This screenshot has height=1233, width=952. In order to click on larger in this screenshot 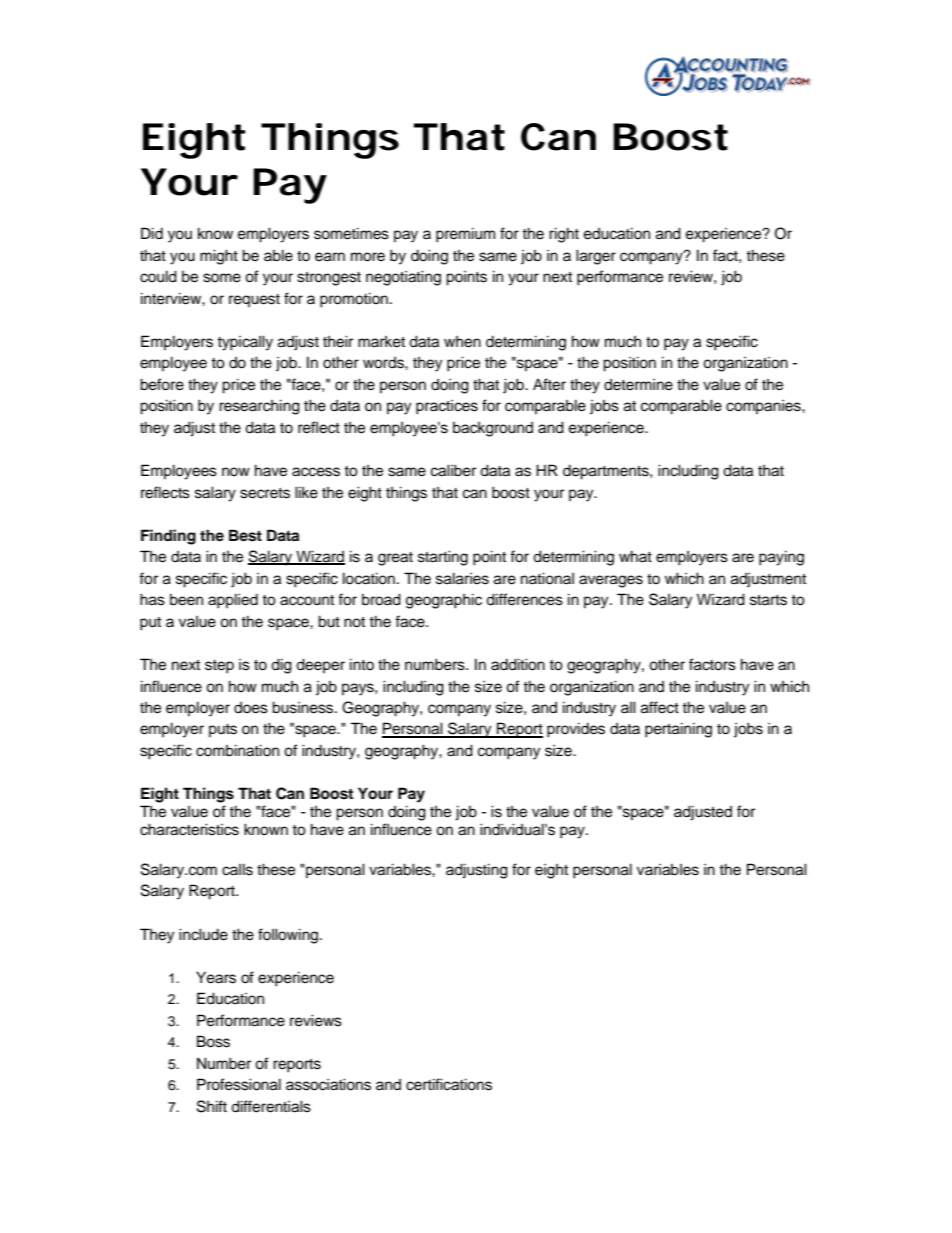, I will do `click(596, 257)`.
